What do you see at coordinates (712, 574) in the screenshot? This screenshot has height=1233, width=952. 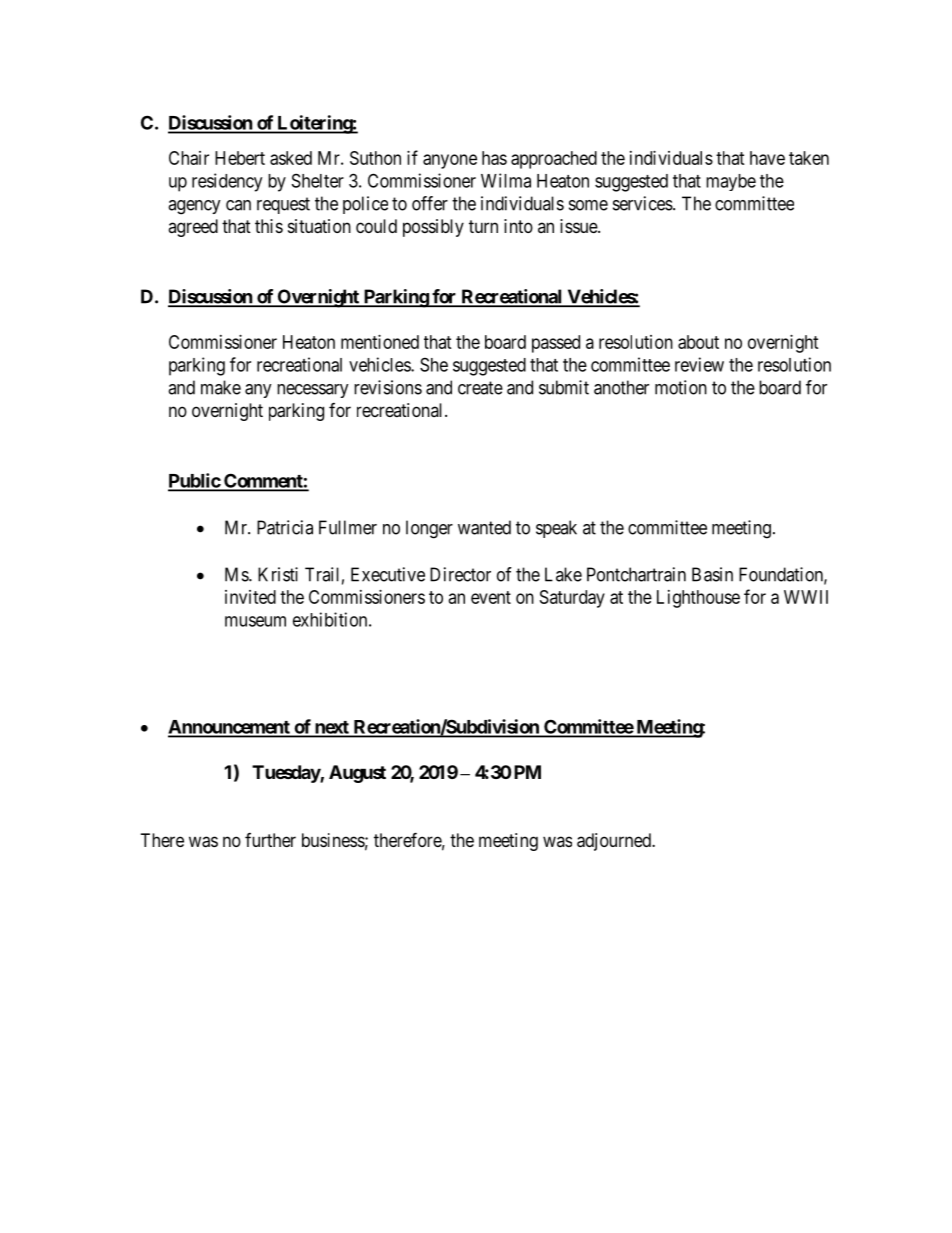 I see `Basin` at bounding box center [712, 574].
